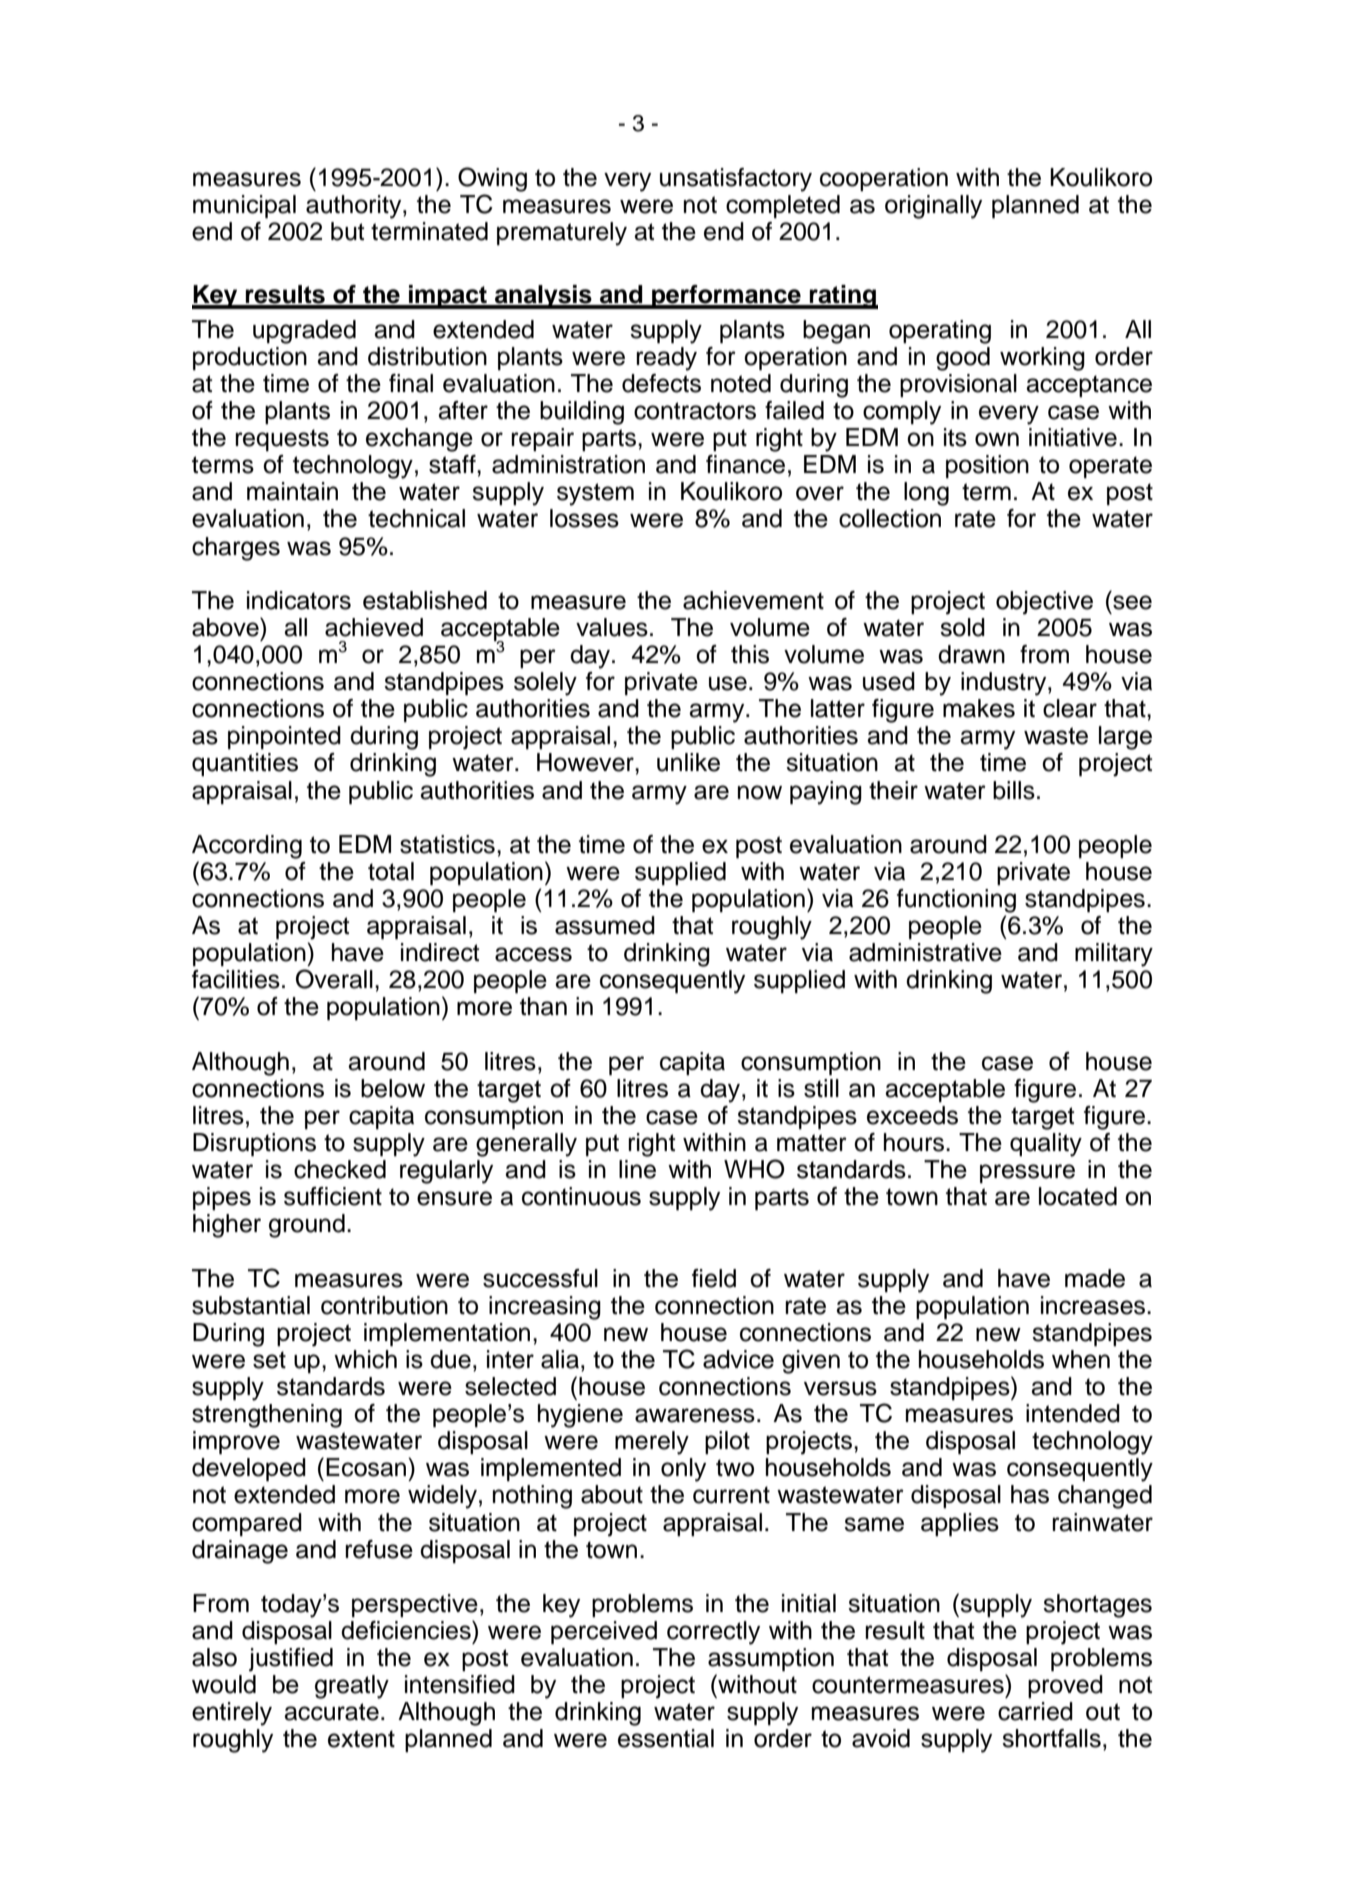 This document has width=1345, height=1902. What do you see at coordinates (247, 847) in the document?
I see `According` at bounding box center [247, 847].
